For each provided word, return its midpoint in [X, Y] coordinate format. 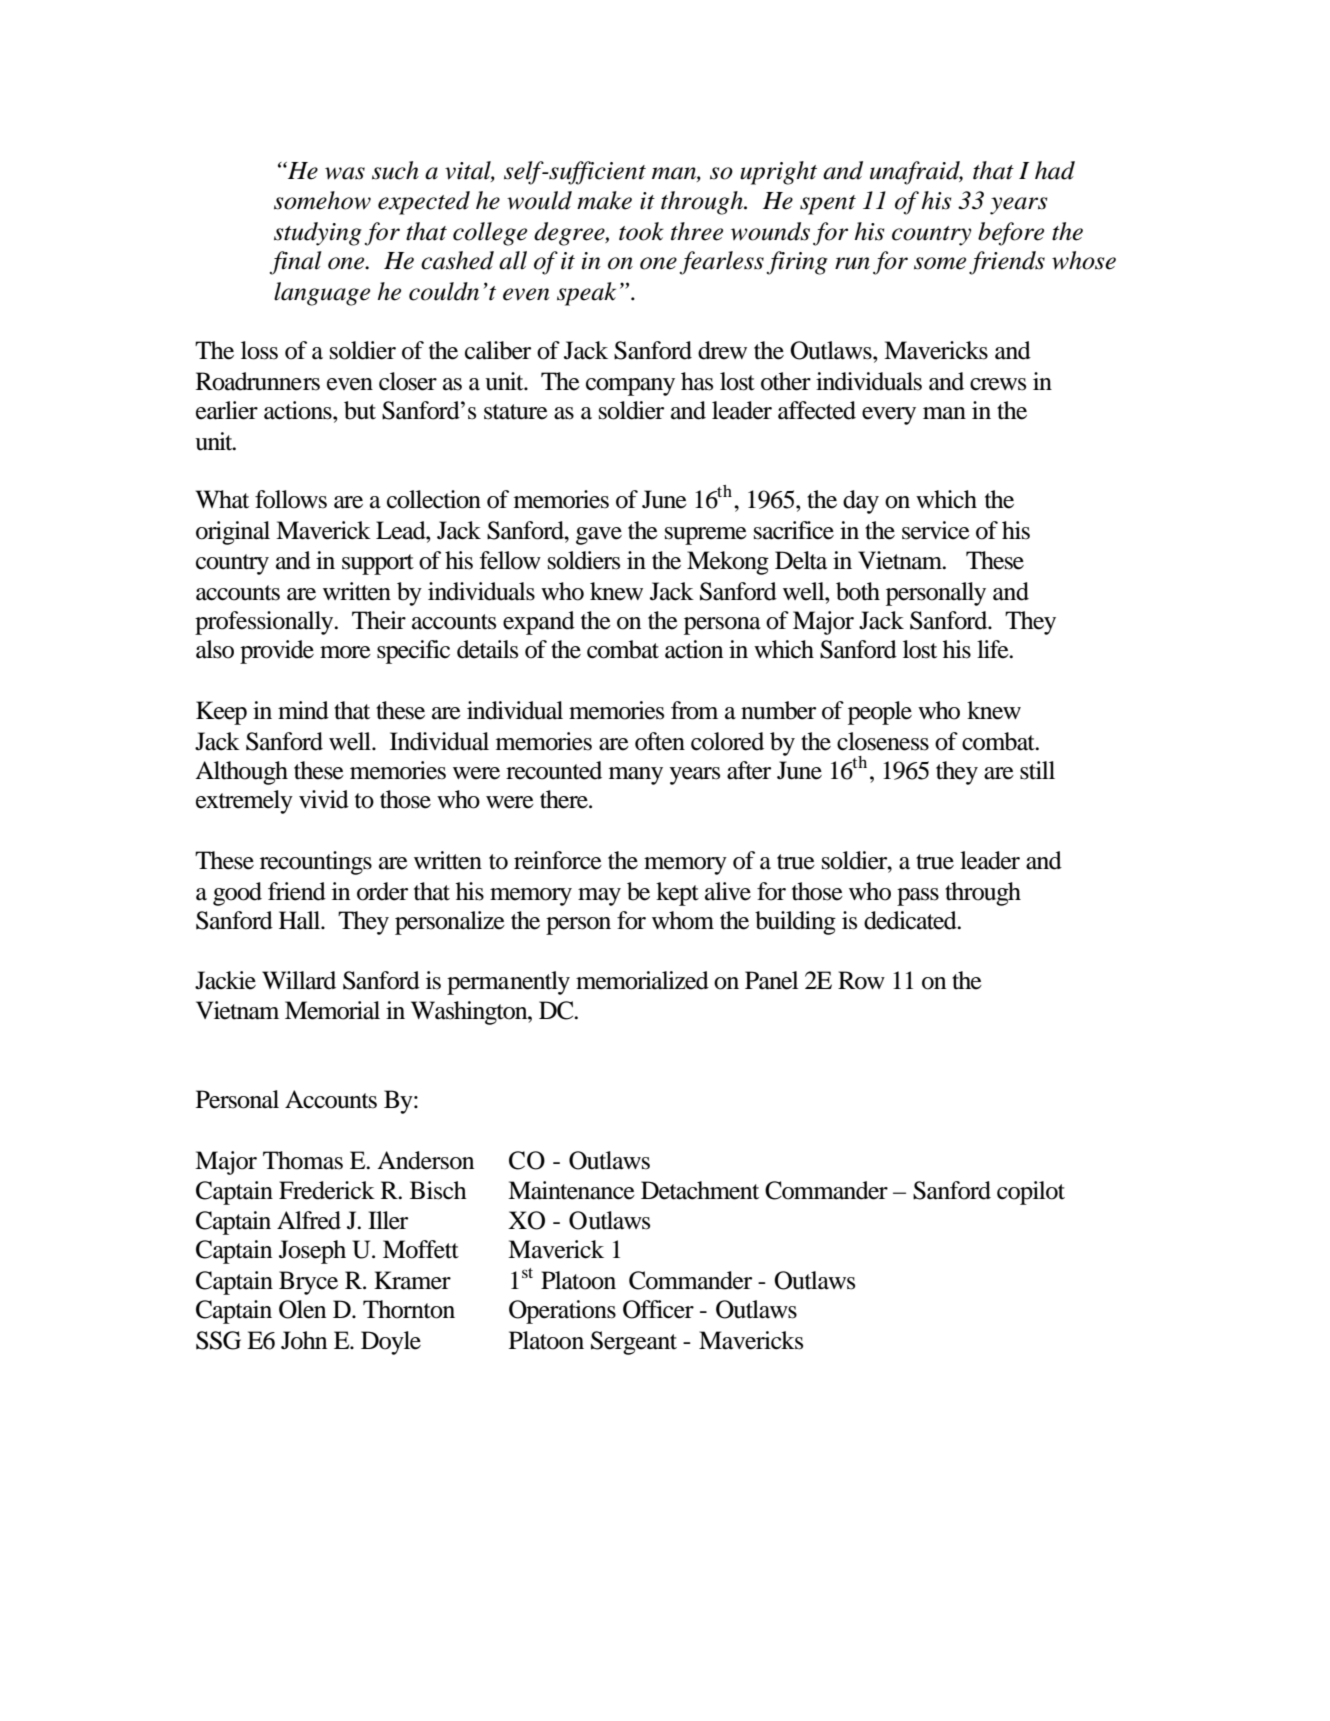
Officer [658, 1309]
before [1011, 234]
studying [318, 234]
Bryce [308, 1283]
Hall [301, 920]
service [936, 530]
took [641, 231]
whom [683, 920]
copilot [1031, 1193]
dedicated [911, 920]
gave [599, 536]
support [378, 564]
